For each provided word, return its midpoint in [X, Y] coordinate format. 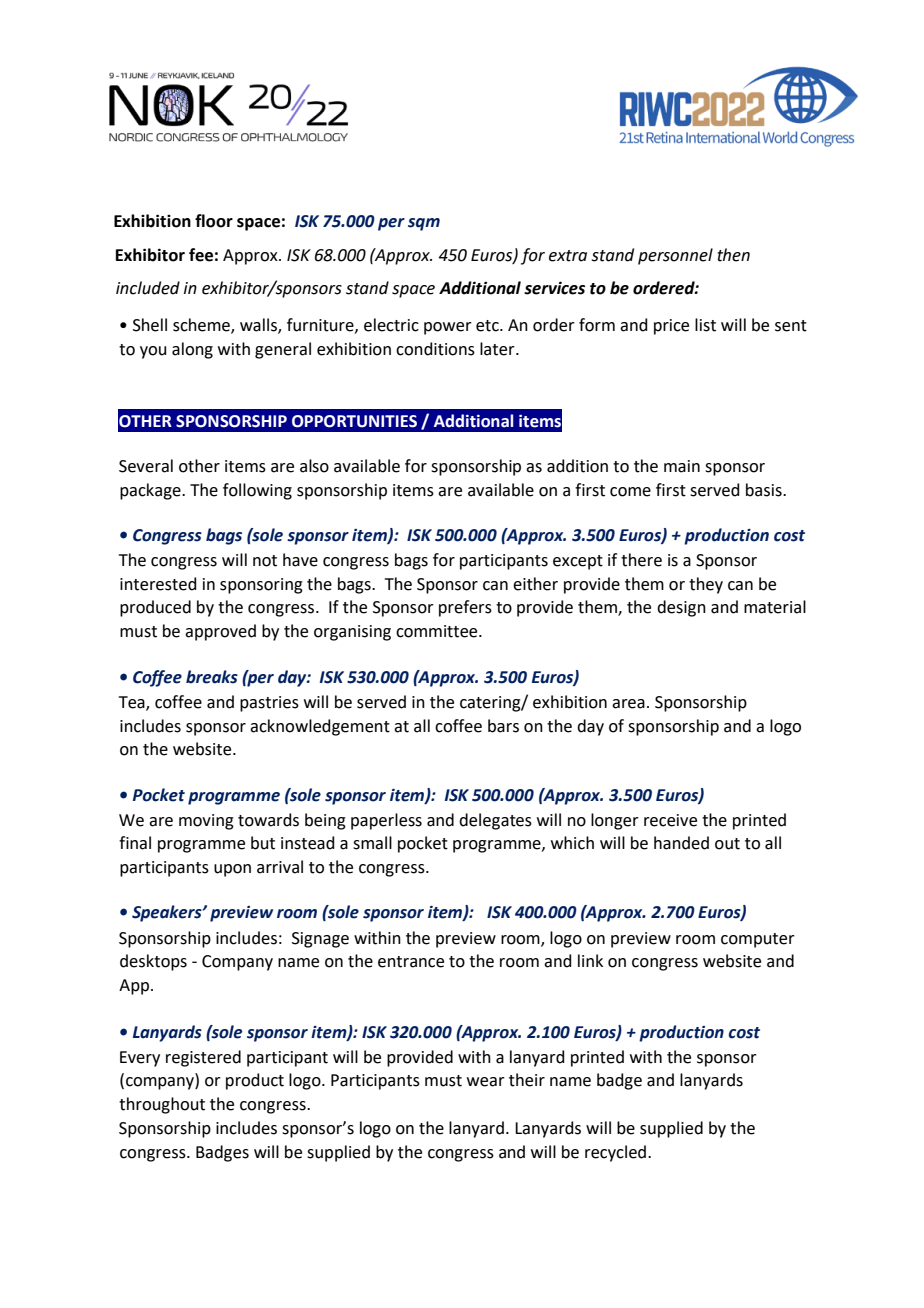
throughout [162, 1105]
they [706, 585]
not [265, 561]
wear [486, 1082]
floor [214, 221]
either [535, 584]
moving [206, 822]
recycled [615, 1153]
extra [568, 256]
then [733, 255]
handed [681, 843]
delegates [495, 821]
